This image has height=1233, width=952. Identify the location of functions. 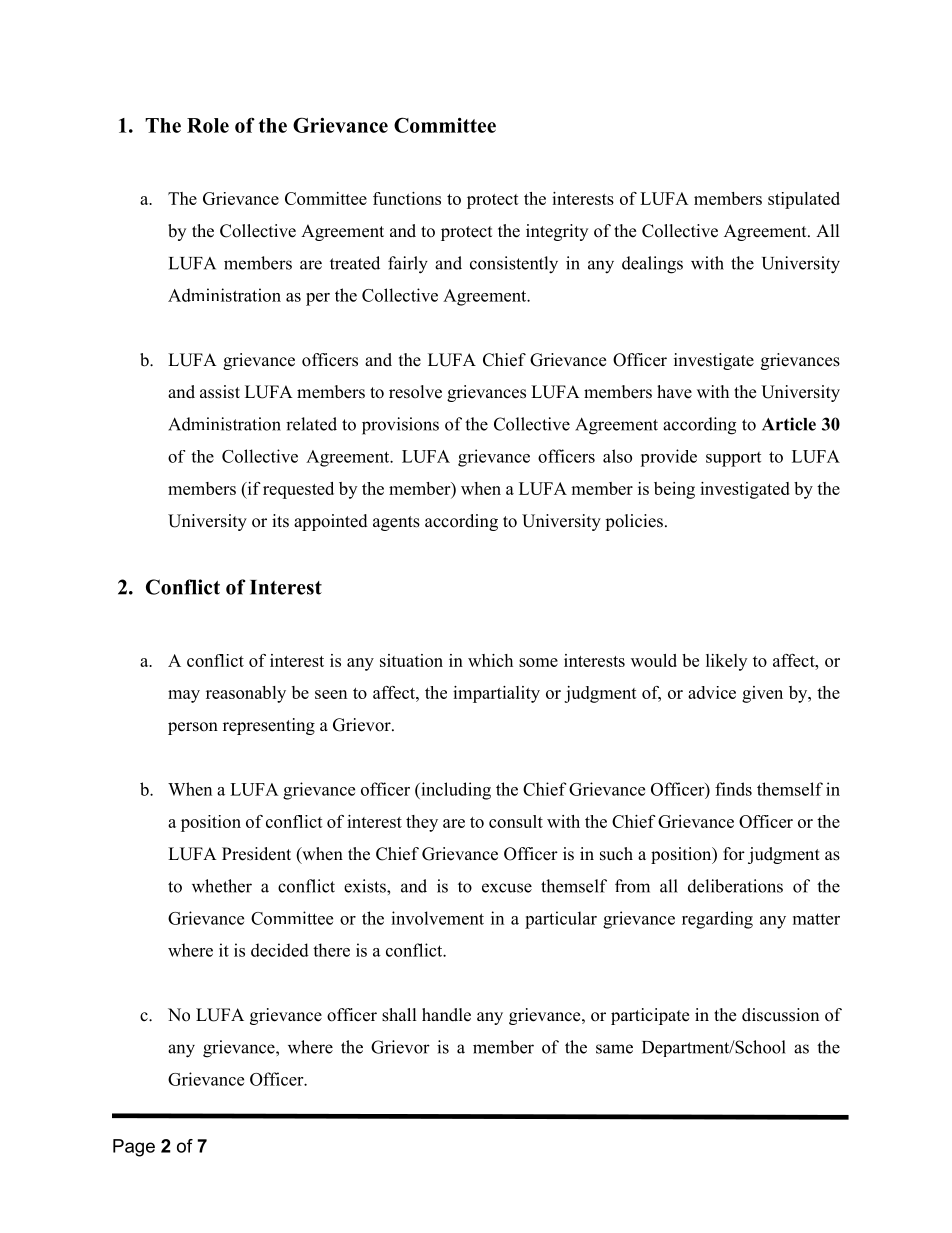
(407, 198).
